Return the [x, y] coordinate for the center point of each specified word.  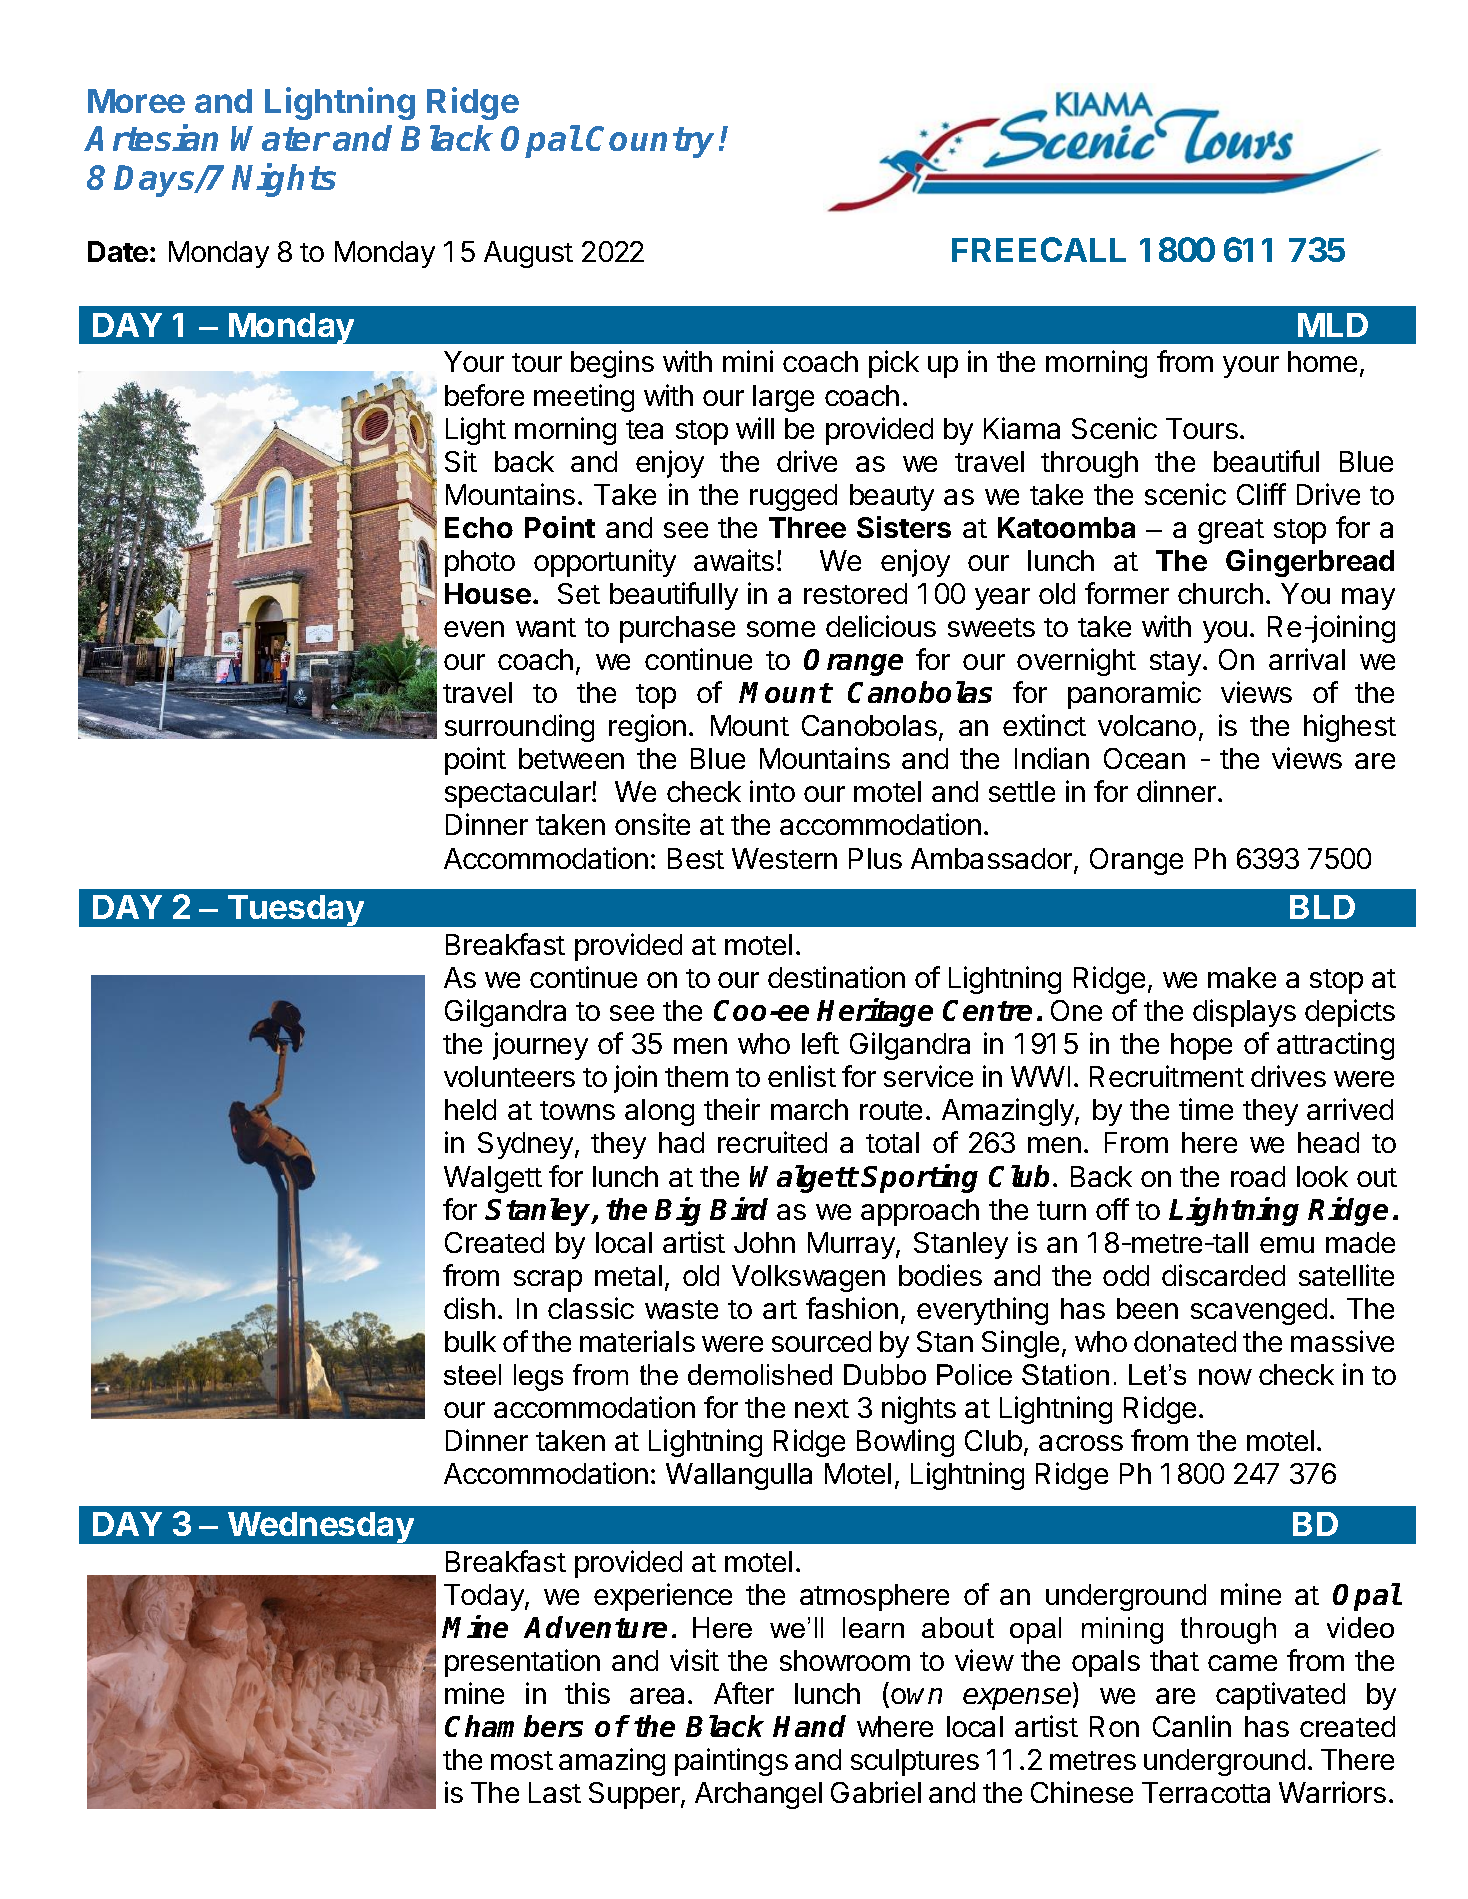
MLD [1333, 325]
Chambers [514, 1726]
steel [472, 1374]
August [528, 254]
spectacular [519, 794]
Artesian [151, 138]
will [755, 428]
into [772, 791]
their [732, 1109]
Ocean [1144, 758]
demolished [760, 1374]
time [1206, 1109]
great [1231, 531]
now [1225, 1377]
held [470, 1109]
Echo [479, 527]
